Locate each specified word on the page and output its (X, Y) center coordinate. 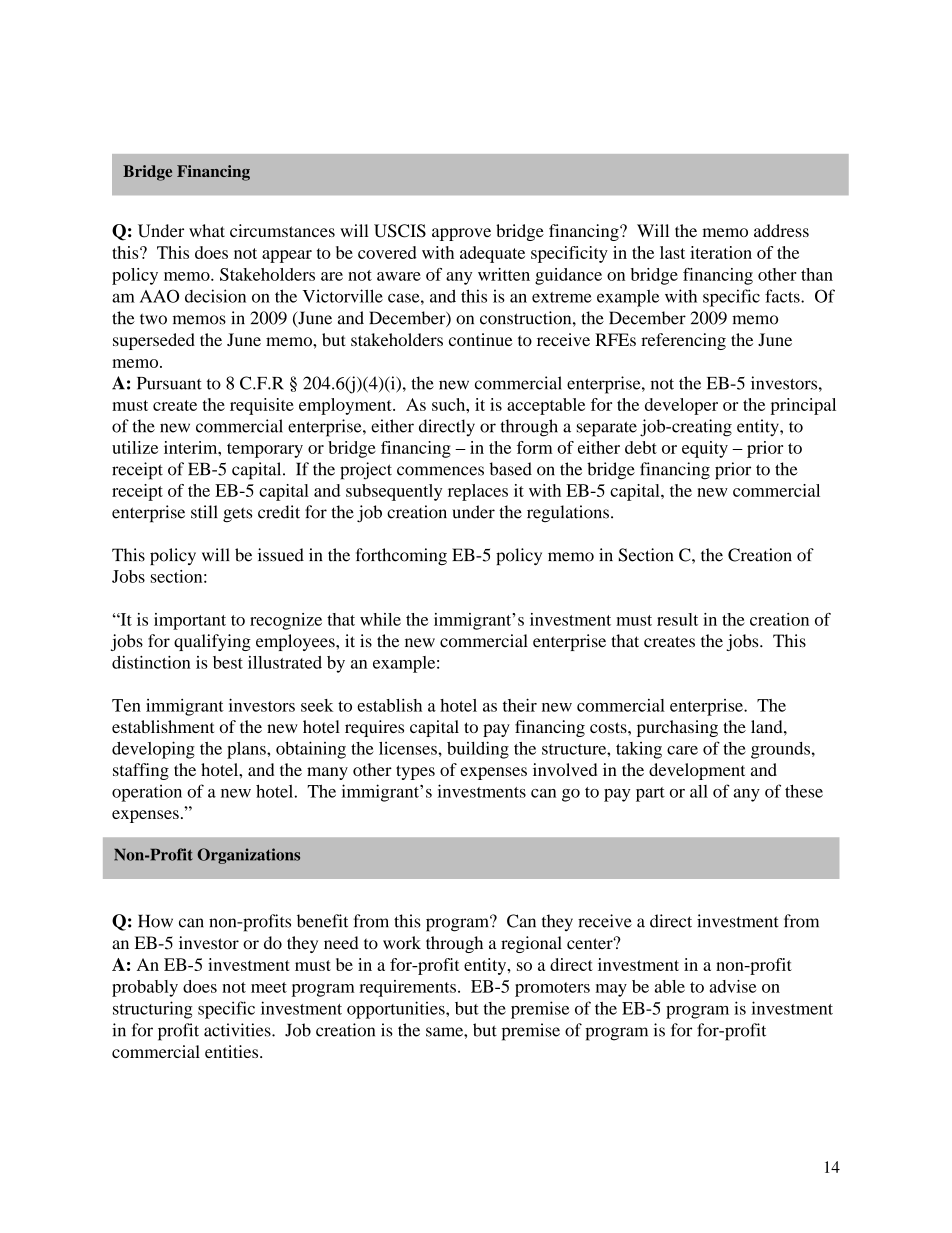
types (415, 772)
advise (732, 986)
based (511, 469)
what (207, 230)
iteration (721, 252)
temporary (265, 450)
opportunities (397, 1010)
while (380, 619)
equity (705, 449)
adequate (492, 254)
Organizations (248, 856)
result (677, 619)
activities (238, 1030)
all (699, 791)
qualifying (212, 642)
